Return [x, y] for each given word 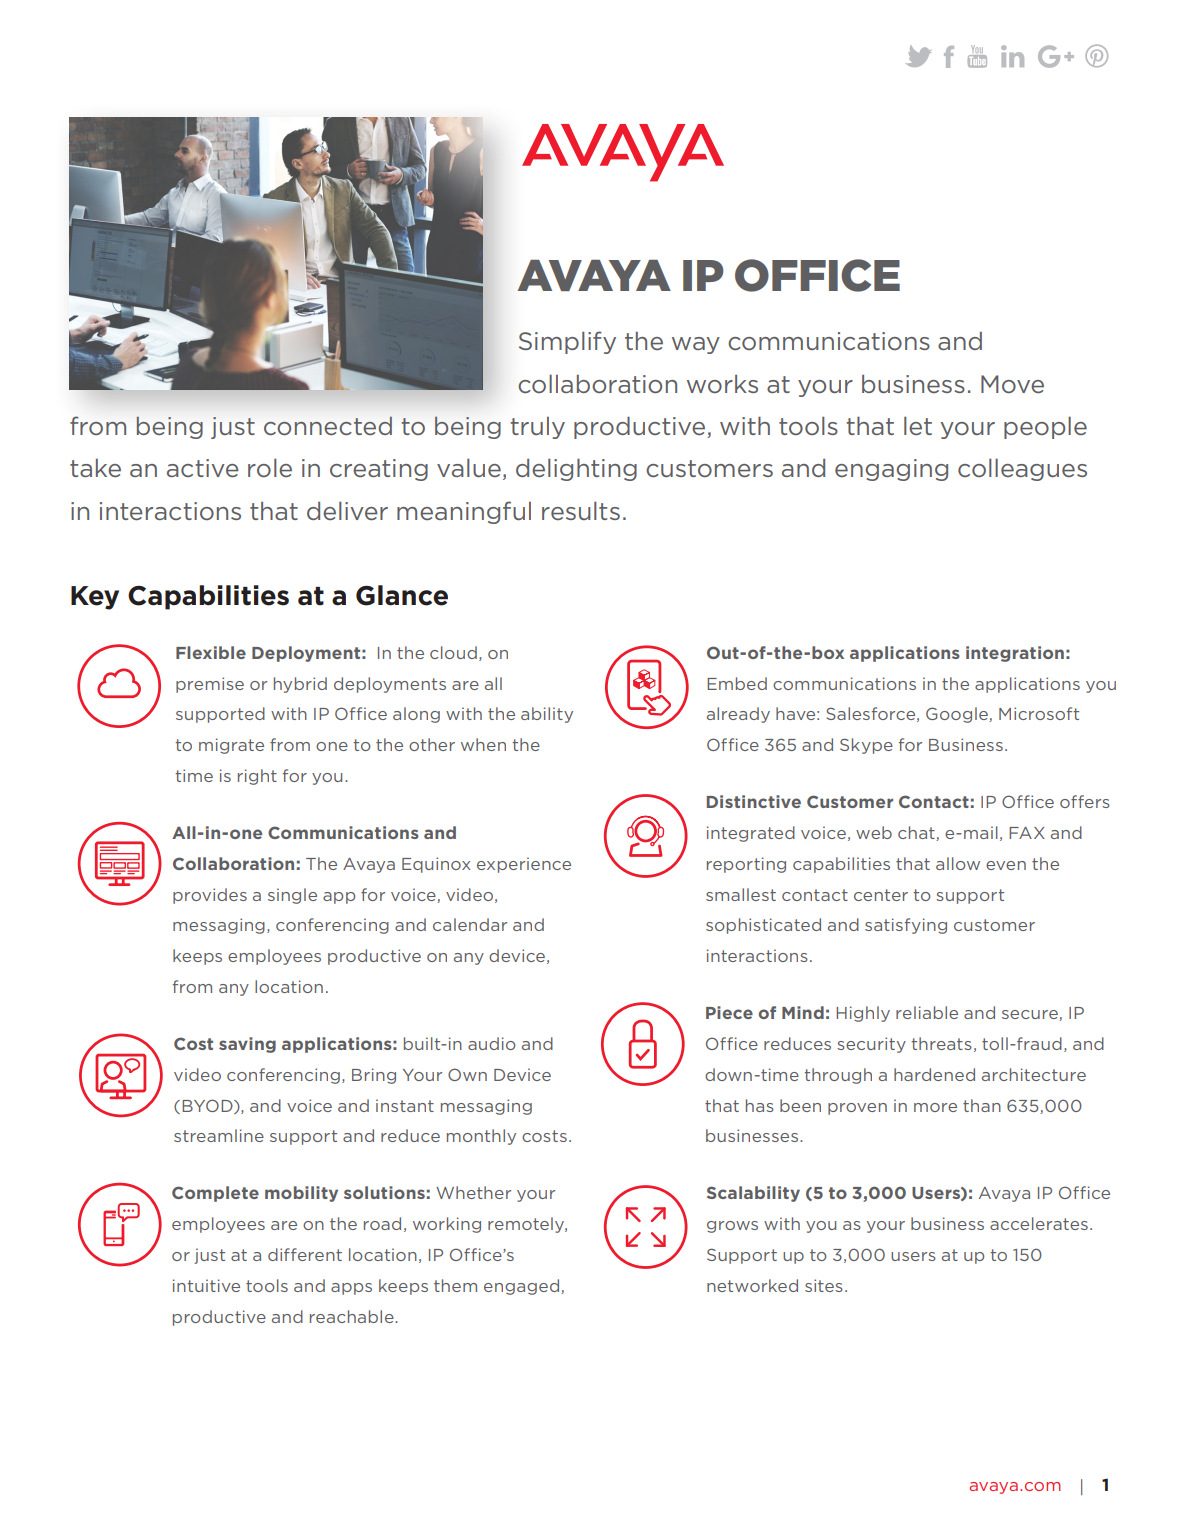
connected [328, 426]
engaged [521, 1287]
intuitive [206, 1285]
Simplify [567, 342]
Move [1012, 384]
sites [824, 1285]
